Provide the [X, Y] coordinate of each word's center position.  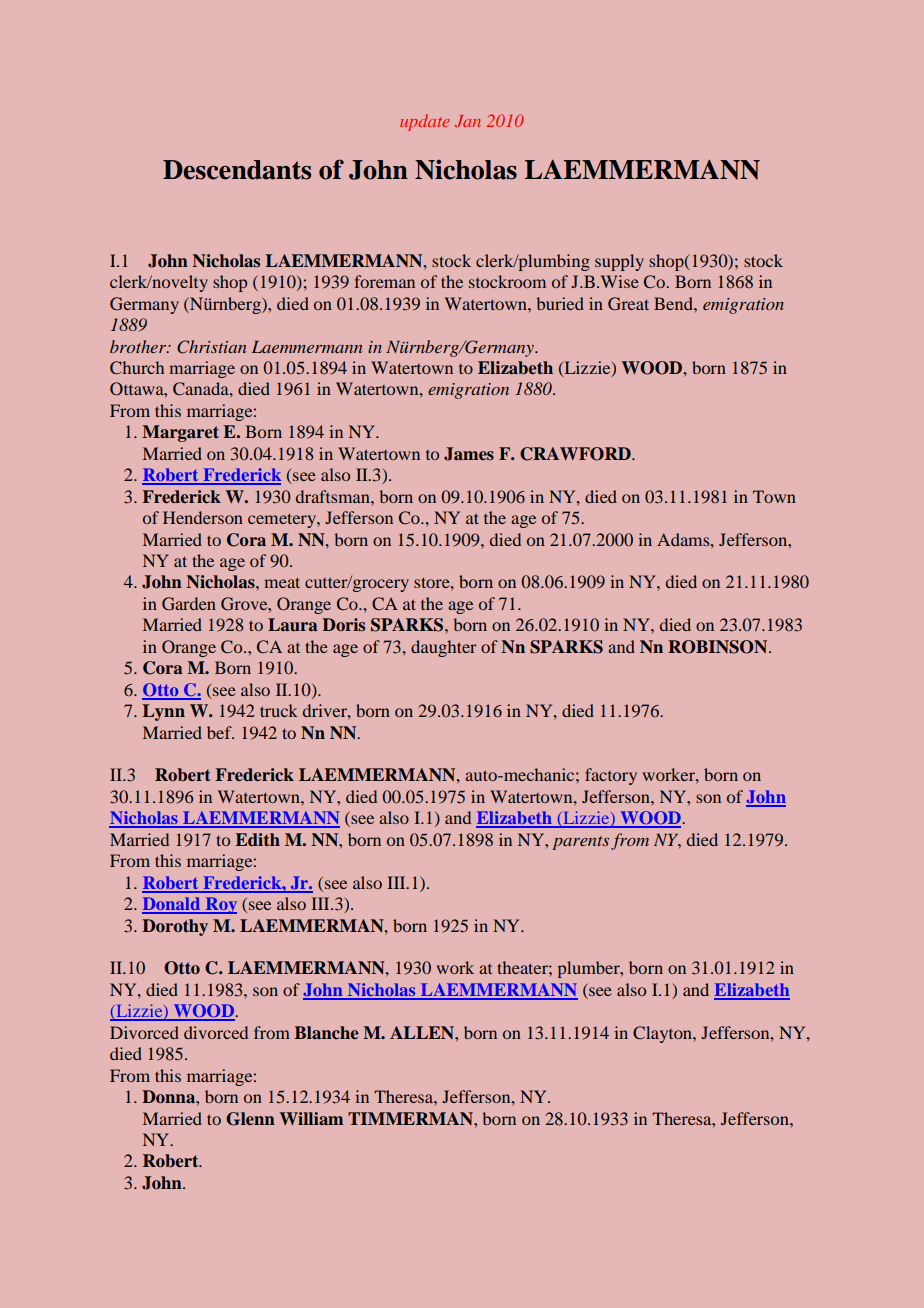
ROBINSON [719, 647]
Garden [189, 604]
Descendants [237, 170]
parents [580, 843]
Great [628, 304]
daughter [444, 648]
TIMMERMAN [411, 1118]
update [425, 122]
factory [611, 776]
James [469, 454]
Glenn [250, 1119]
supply [619, 262]
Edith [257, 839]
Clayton [663, 1034]
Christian [211, 347]
